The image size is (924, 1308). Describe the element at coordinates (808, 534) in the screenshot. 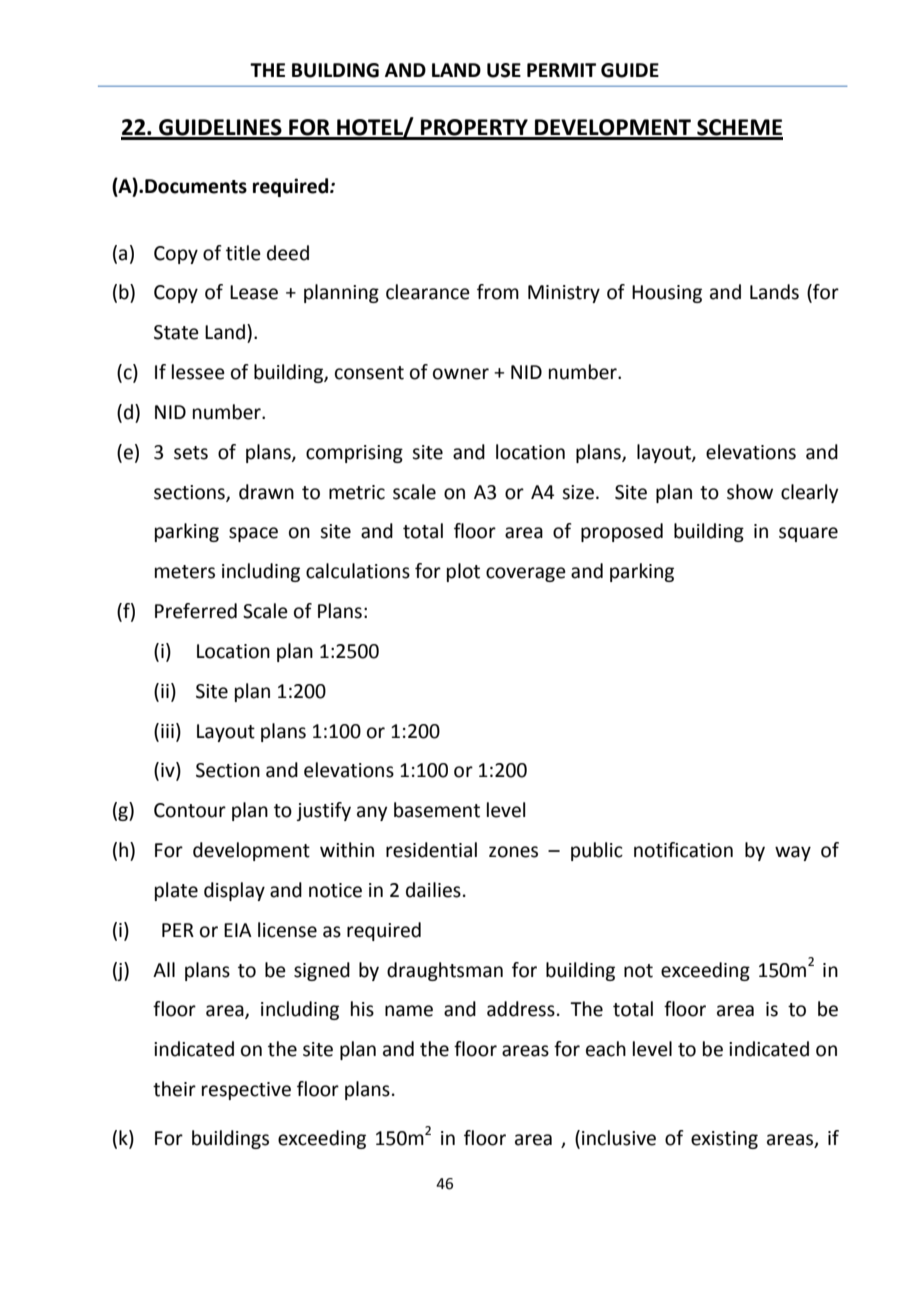

I see `square` at that location.
